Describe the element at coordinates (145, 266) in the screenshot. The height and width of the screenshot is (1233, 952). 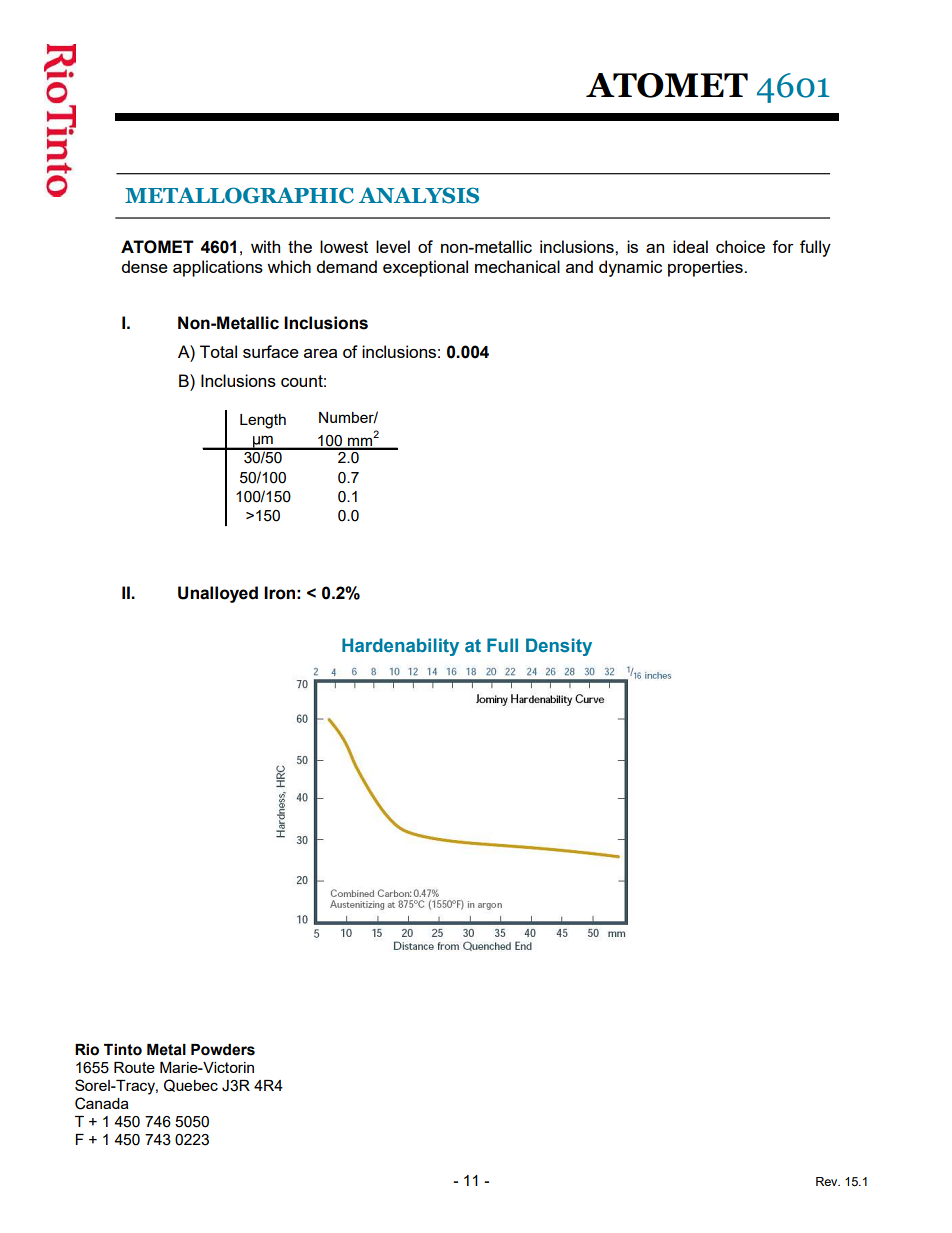
I see `dense` at that location.
